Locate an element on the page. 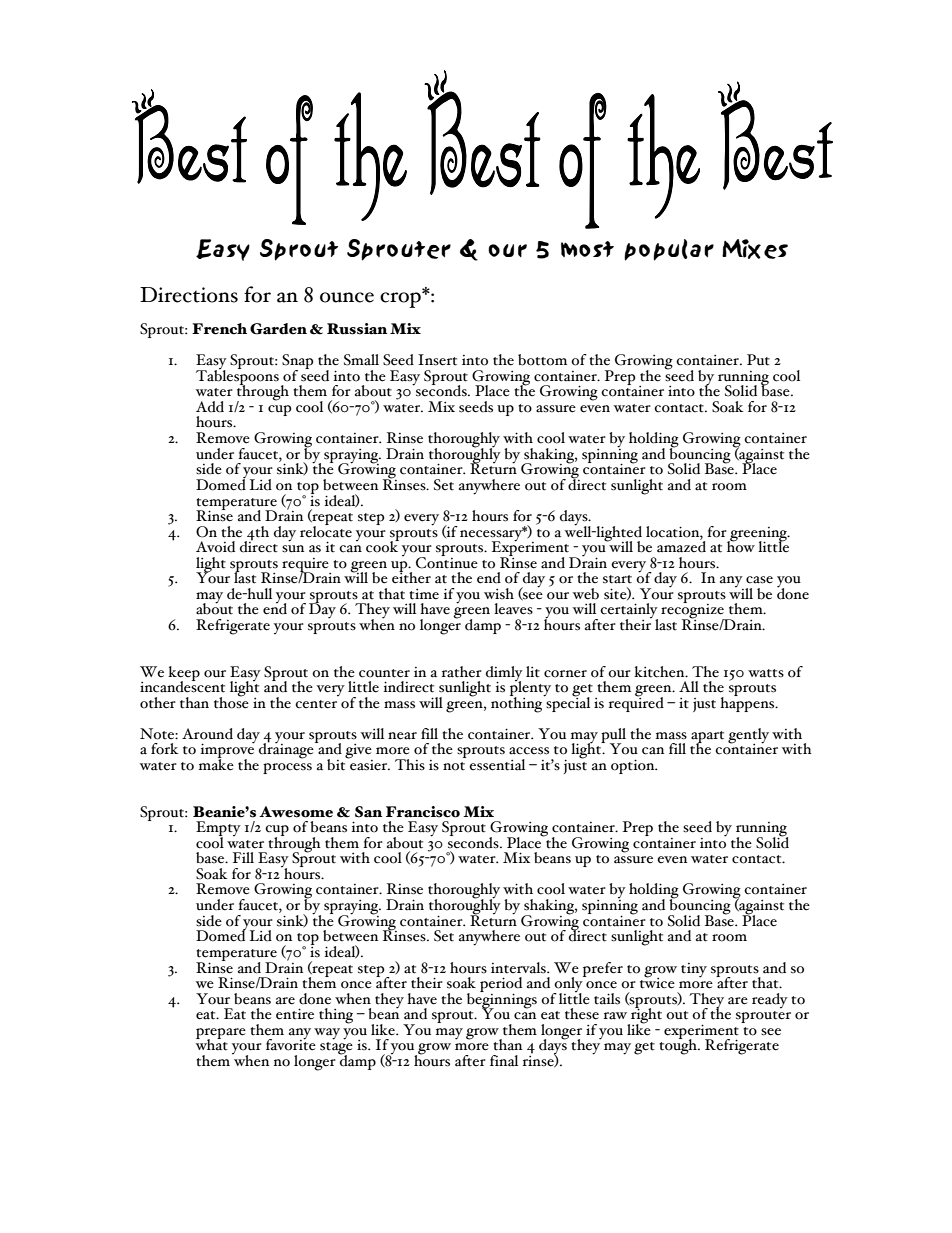  tough is located at coordinates (679, 1046).
